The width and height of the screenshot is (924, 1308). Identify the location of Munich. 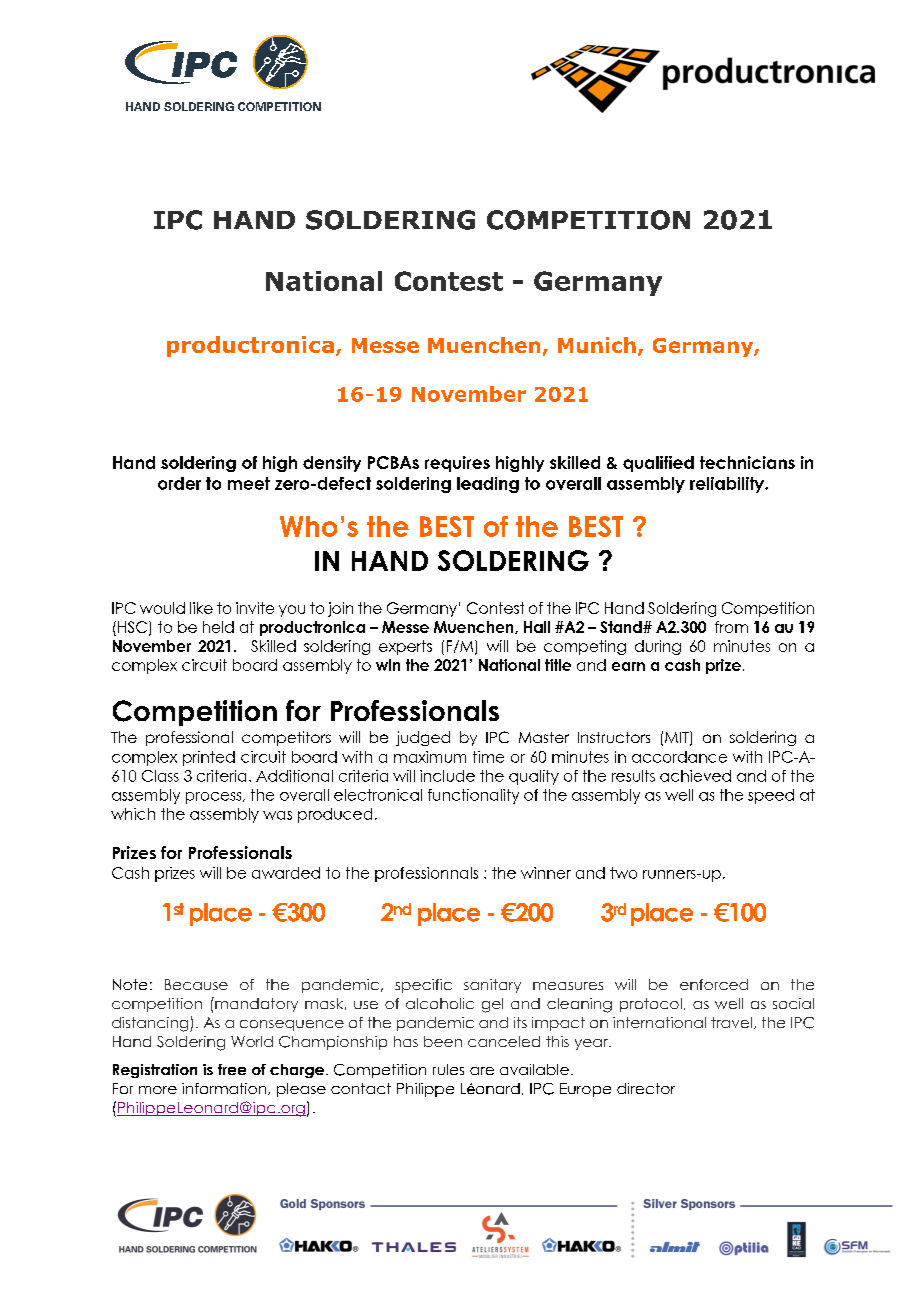
(597, 345).
